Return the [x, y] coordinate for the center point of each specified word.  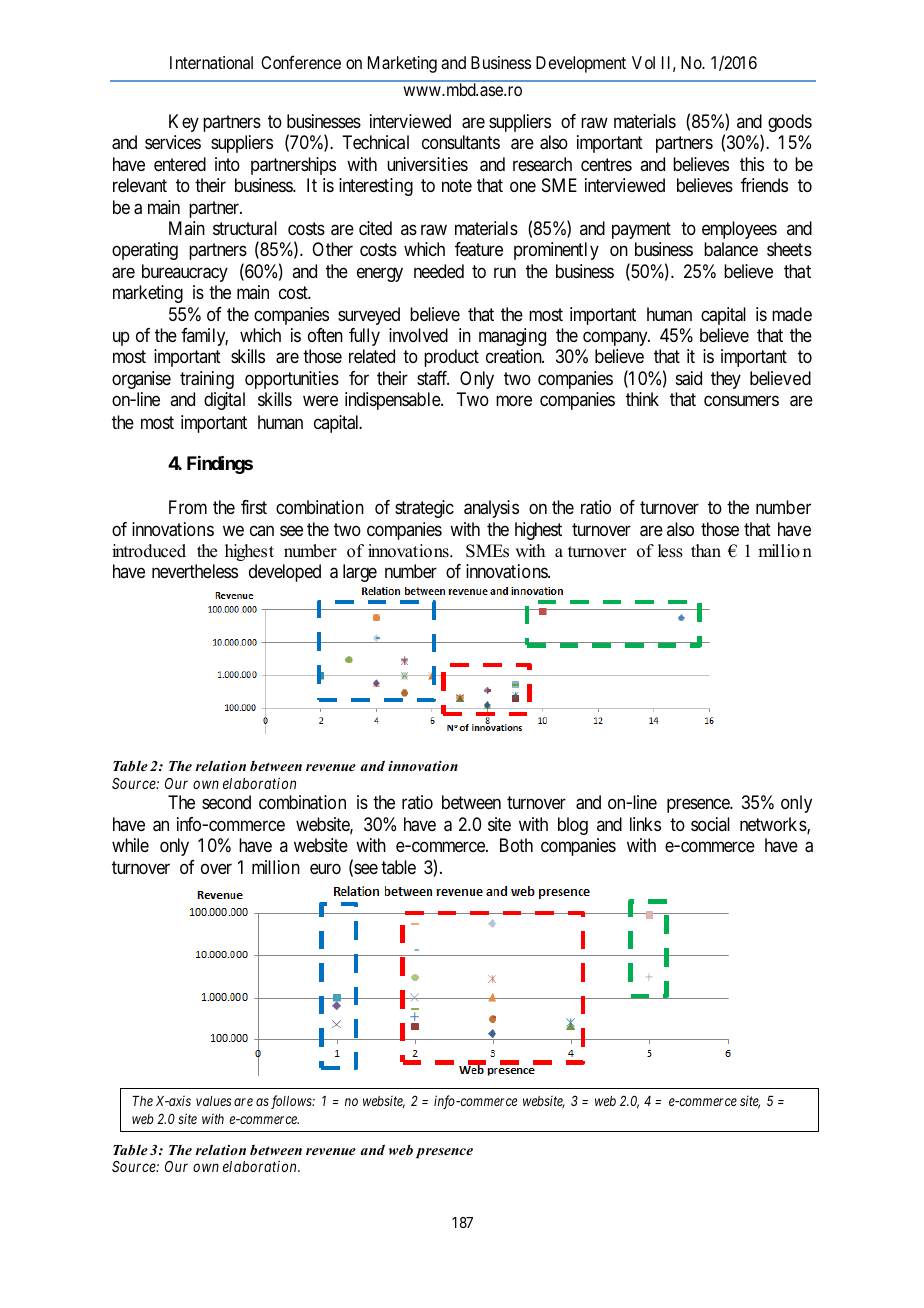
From [188, 507]
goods [790, 123]
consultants [461, 142]
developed [285, 573]
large [360, 573]
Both [516, 845]
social [710, 824]
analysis [491, 509]
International [211, 62]
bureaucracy [185, 273]
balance [731, 249]
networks [774, 825]
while [130, 845]
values [213, 1101]
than [706, 550]
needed [439, 271]
